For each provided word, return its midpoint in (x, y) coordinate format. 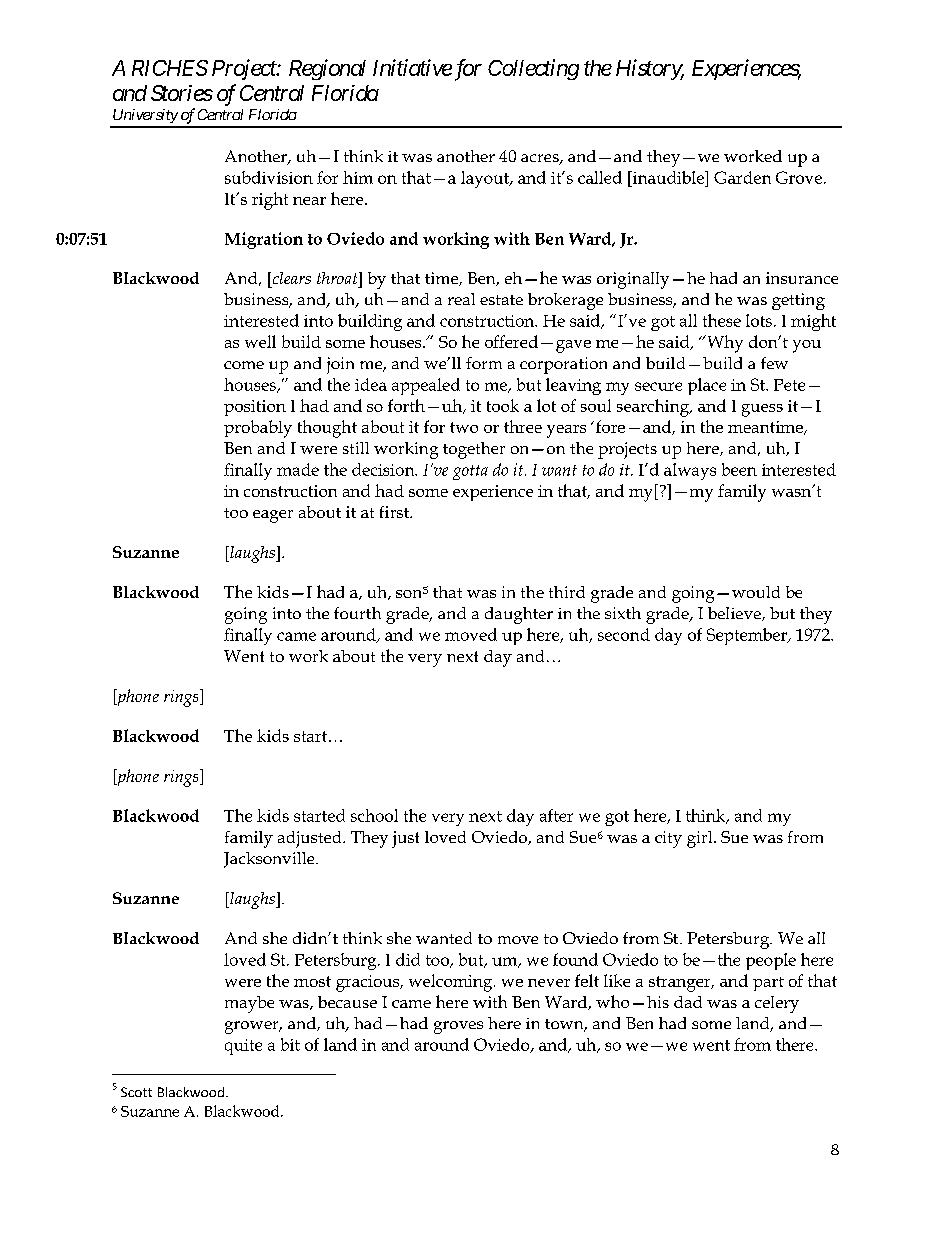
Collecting (533, 69)
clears (290, 278)
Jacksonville (270, 860)
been (739, 469)
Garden (742, 177)
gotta (470, 472)
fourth (357, 613)
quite (243, 1047)
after (556, 815)
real (461, 299)
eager (273, 516)
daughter (519, 615)
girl (701, 839)
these (722, 320)
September (748, 636)
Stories (182, 93)
